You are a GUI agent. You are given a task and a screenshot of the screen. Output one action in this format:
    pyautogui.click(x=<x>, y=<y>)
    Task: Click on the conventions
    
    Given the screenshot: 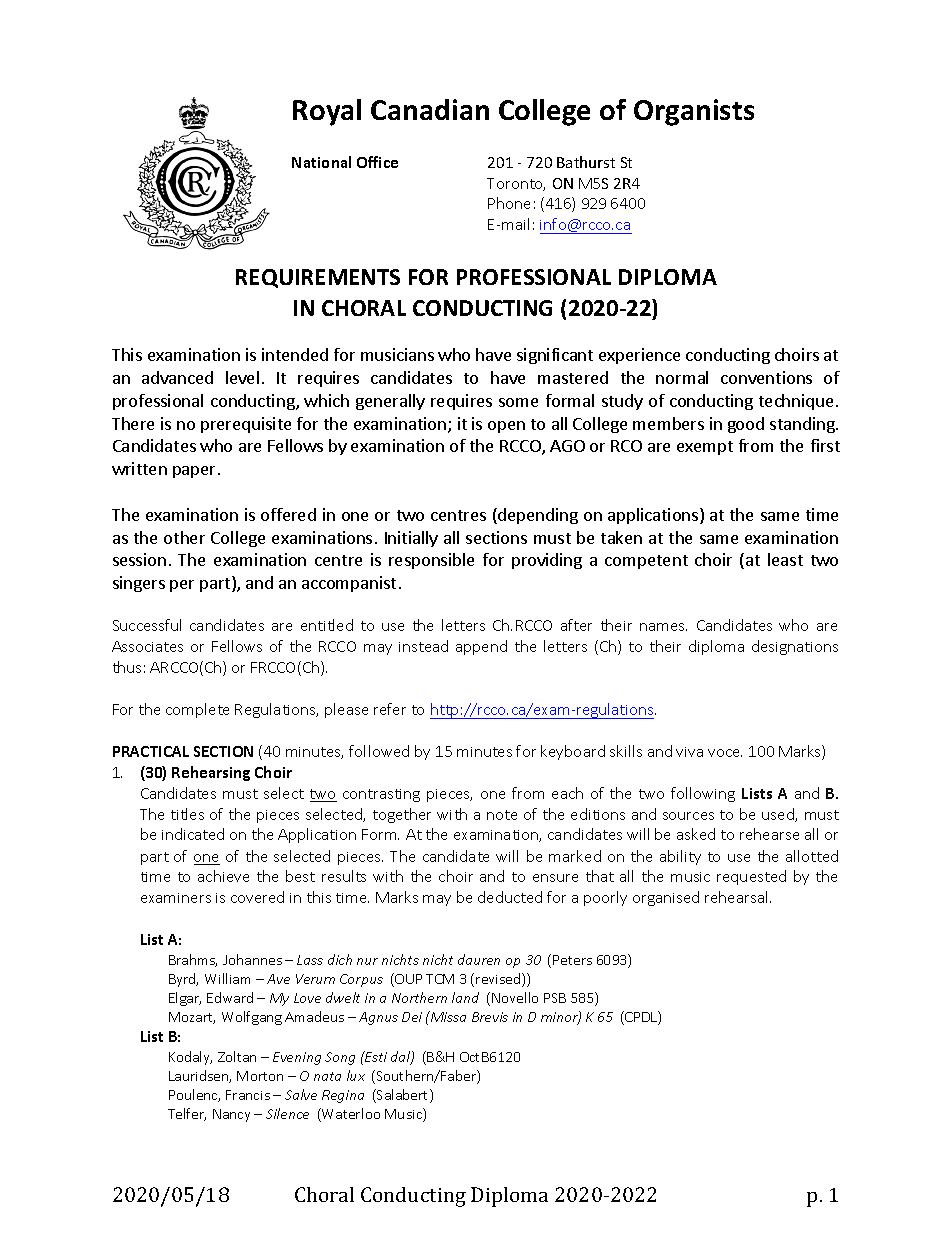 What is the action you would take?
    pyautogui.click(x=766, y=377)
